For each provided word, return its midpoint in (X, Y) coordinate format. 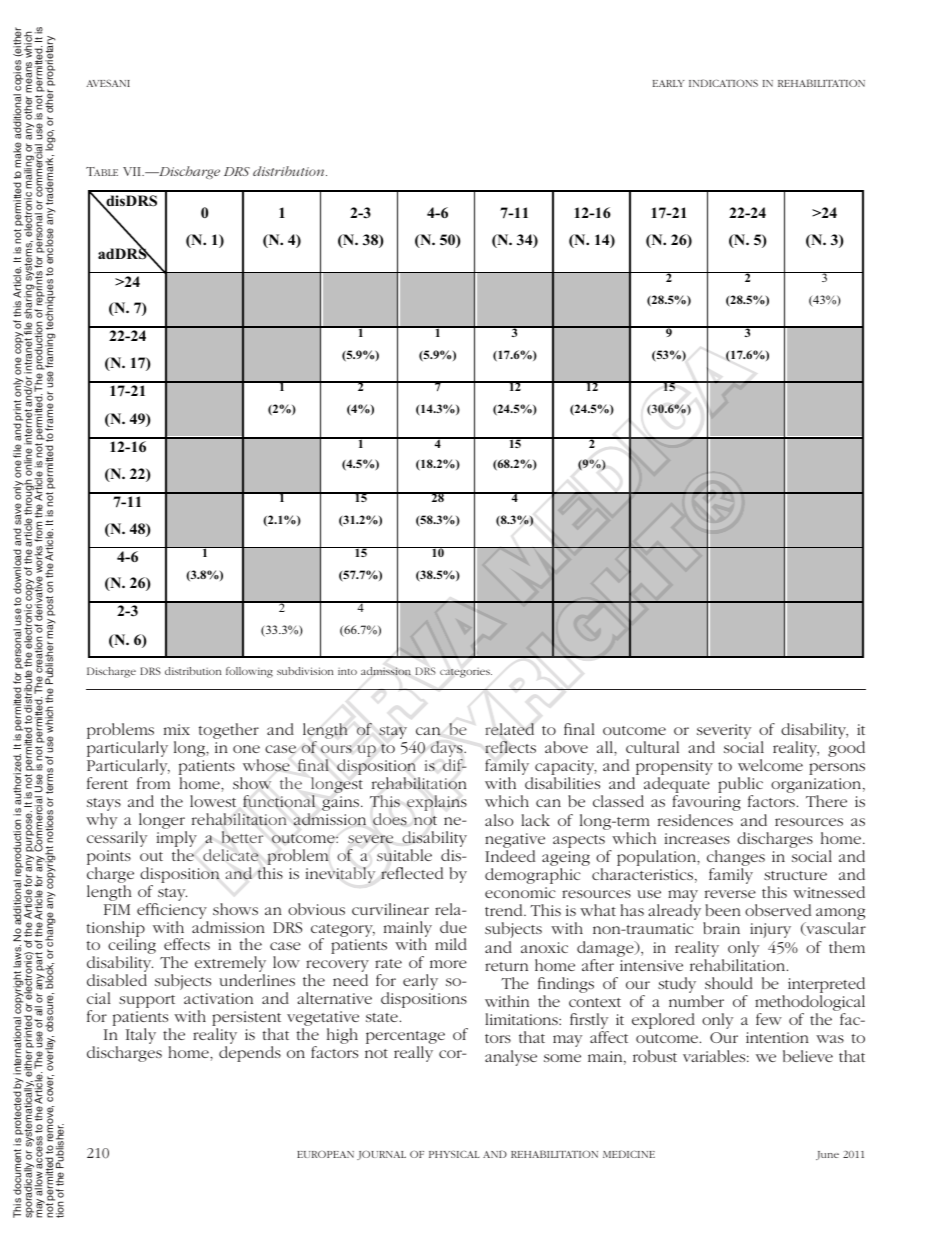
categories (466, 673)
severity (724, 733)
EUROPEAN (325, 1154)
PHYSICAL (454, 1154)
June (827, 1155)
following (249, 672)
